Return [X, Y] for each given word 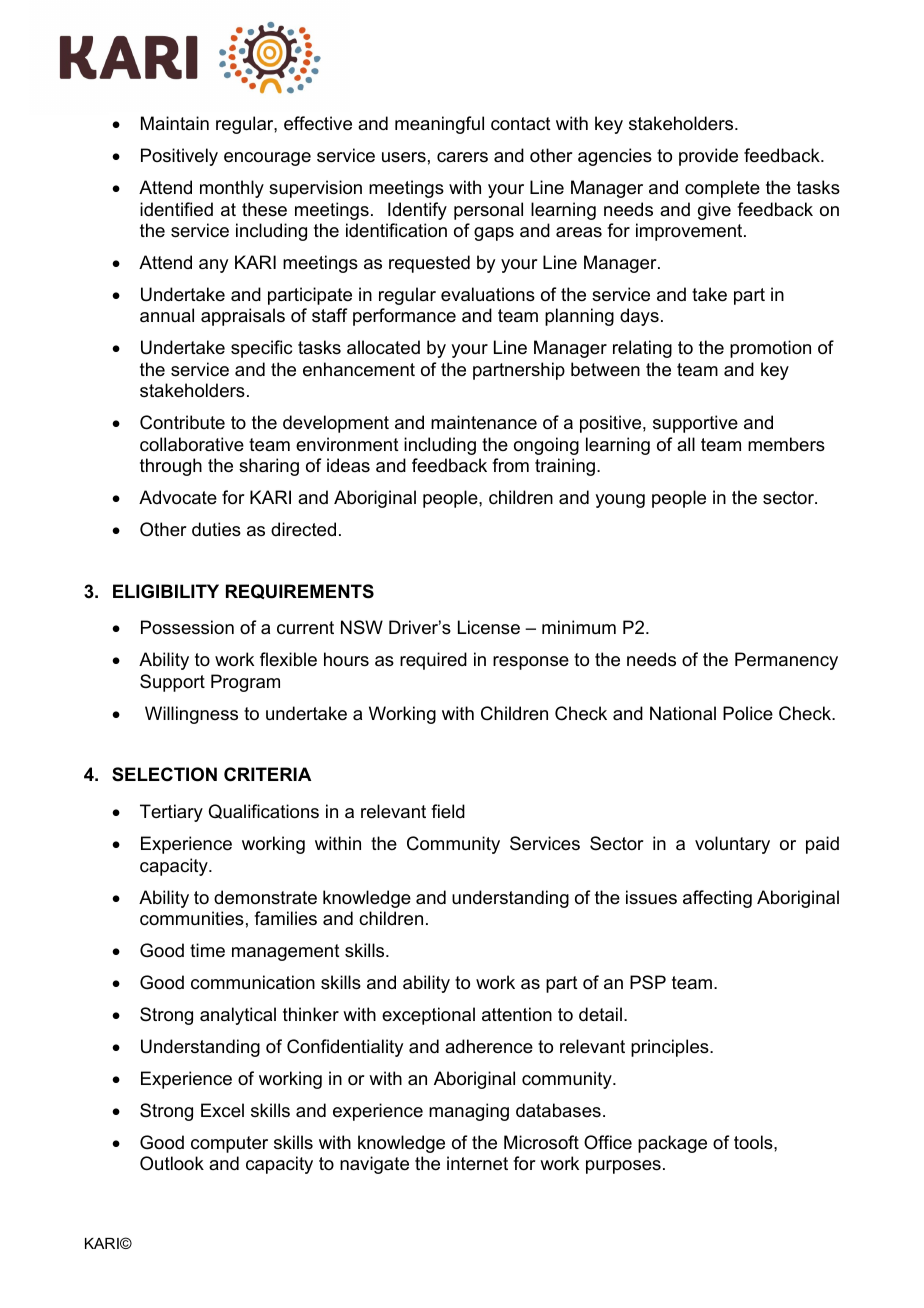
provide [708, 157]
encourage [267, 159]
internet [477, 1163]
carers [462, 157]
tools [754, 1142]
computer [229, 1144]
